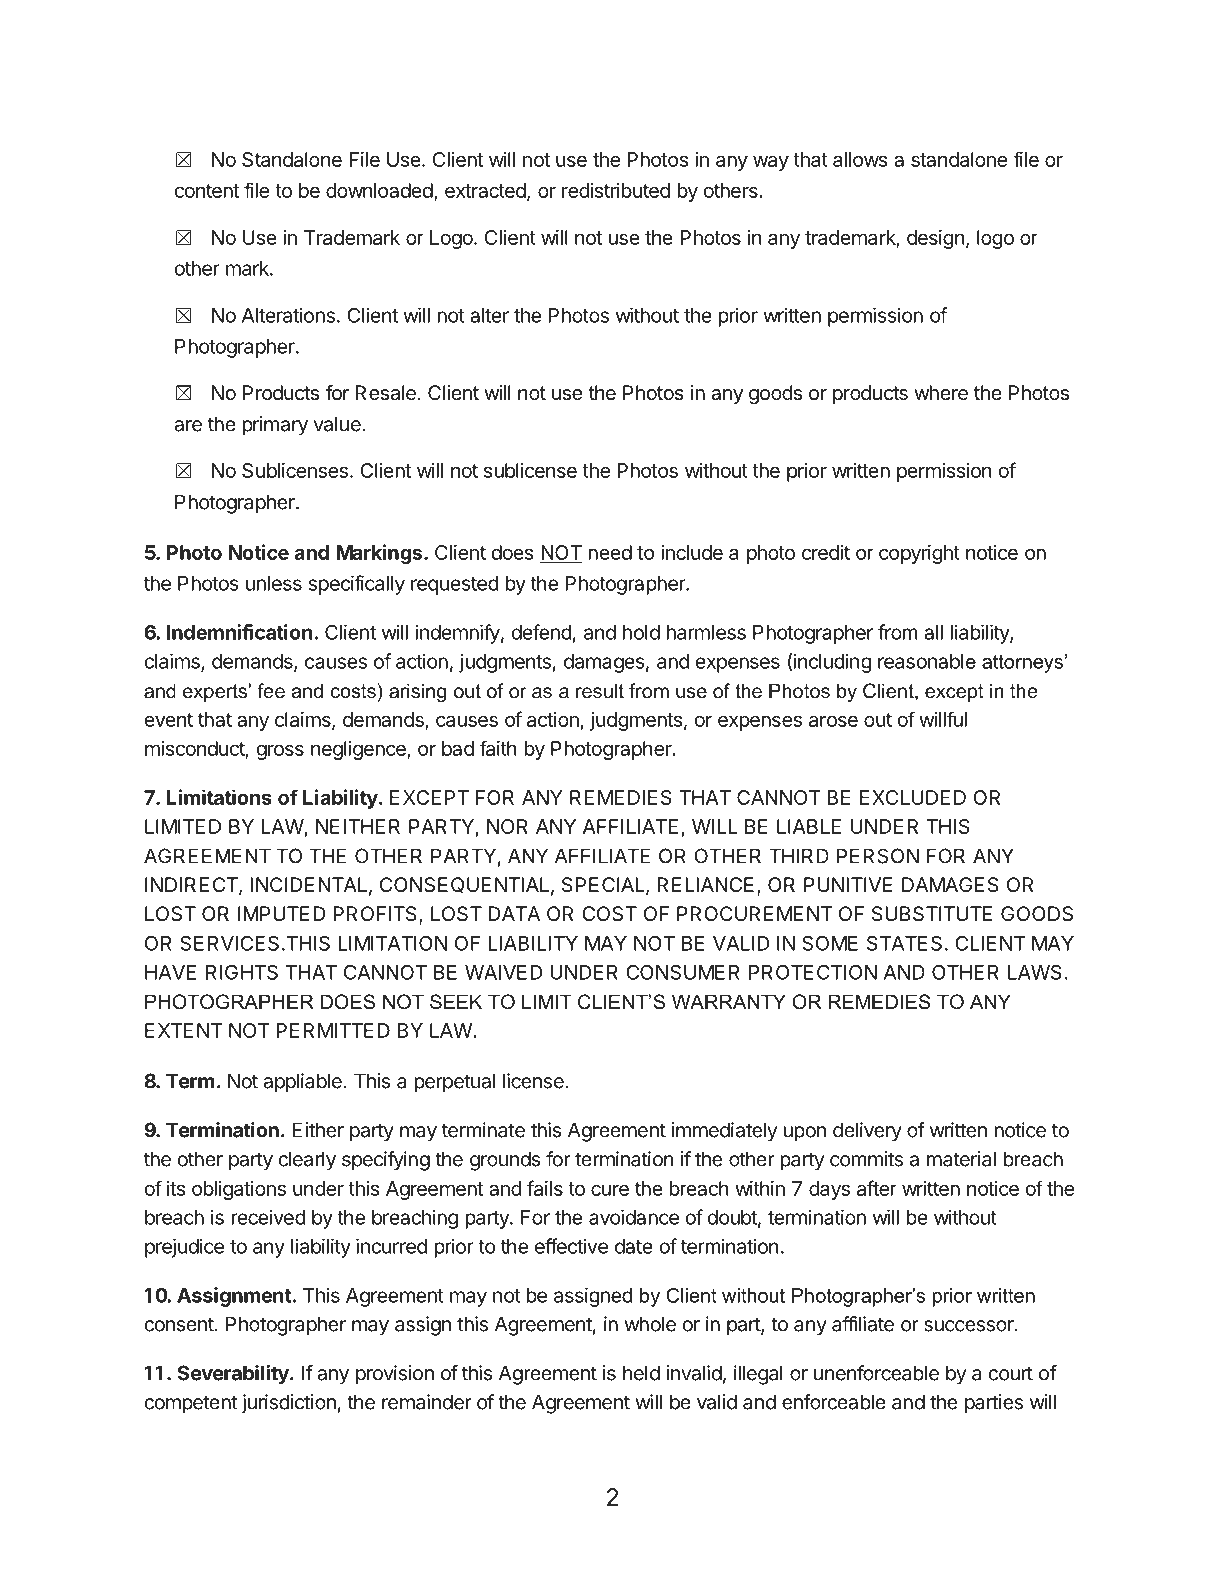 Image resolution: width=1222 pixels, height=1581 pixels. What do you see at coordinates (610, 552) in the screenshot?
I see `need` at bounding box center [610, 552].
